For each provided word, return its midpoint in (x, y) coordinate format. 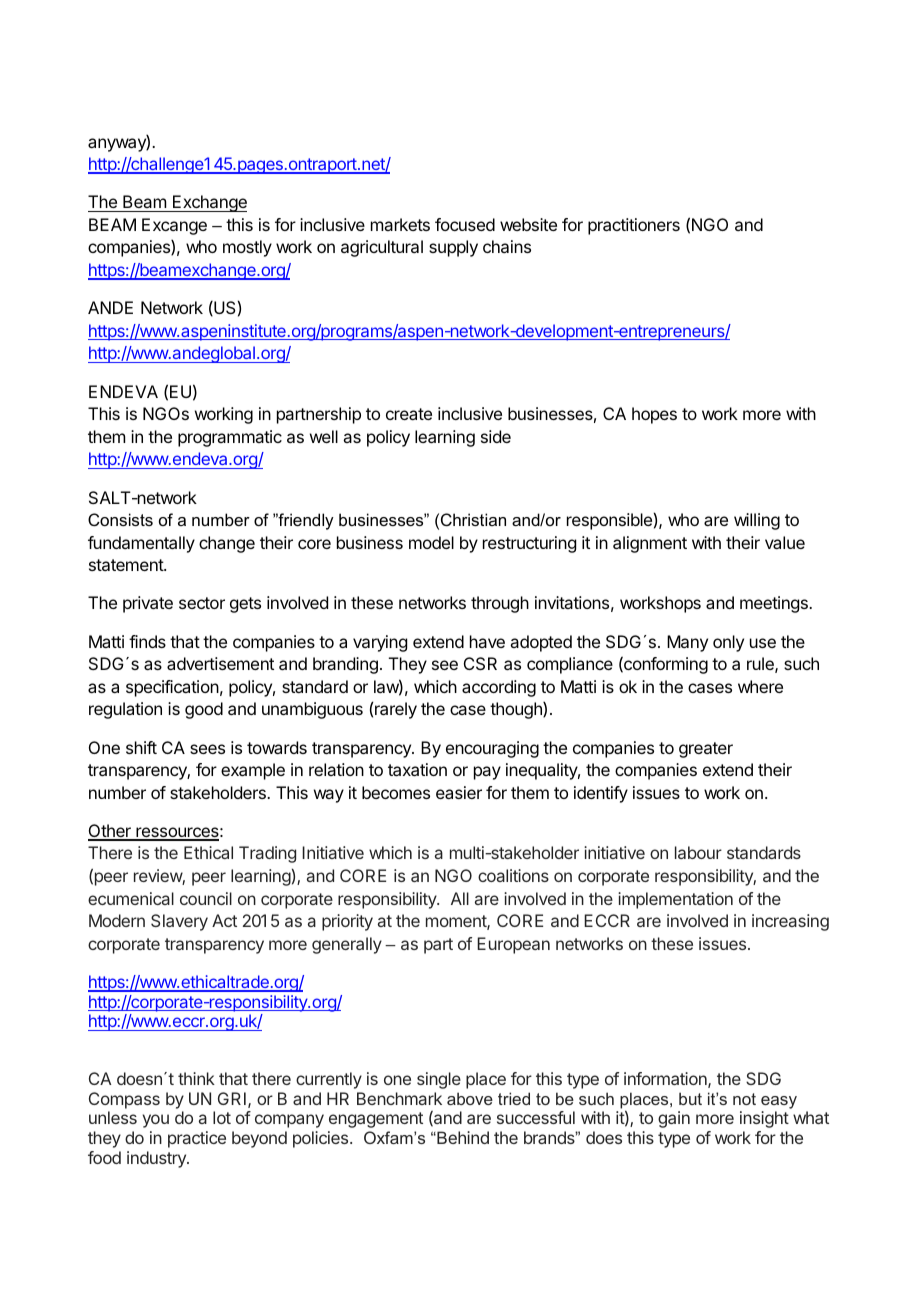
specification (172, 688)
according (499, 688)
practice (197, 1139)
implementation (675, 900)
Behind (462, 1137)
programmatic (230, 438)
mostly (247, 248)
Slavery (179, 922)
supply (453, 248)
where (760, 686)
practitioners (634, 226)
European (513, 945)
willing (757, 521)
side (496, 436)
